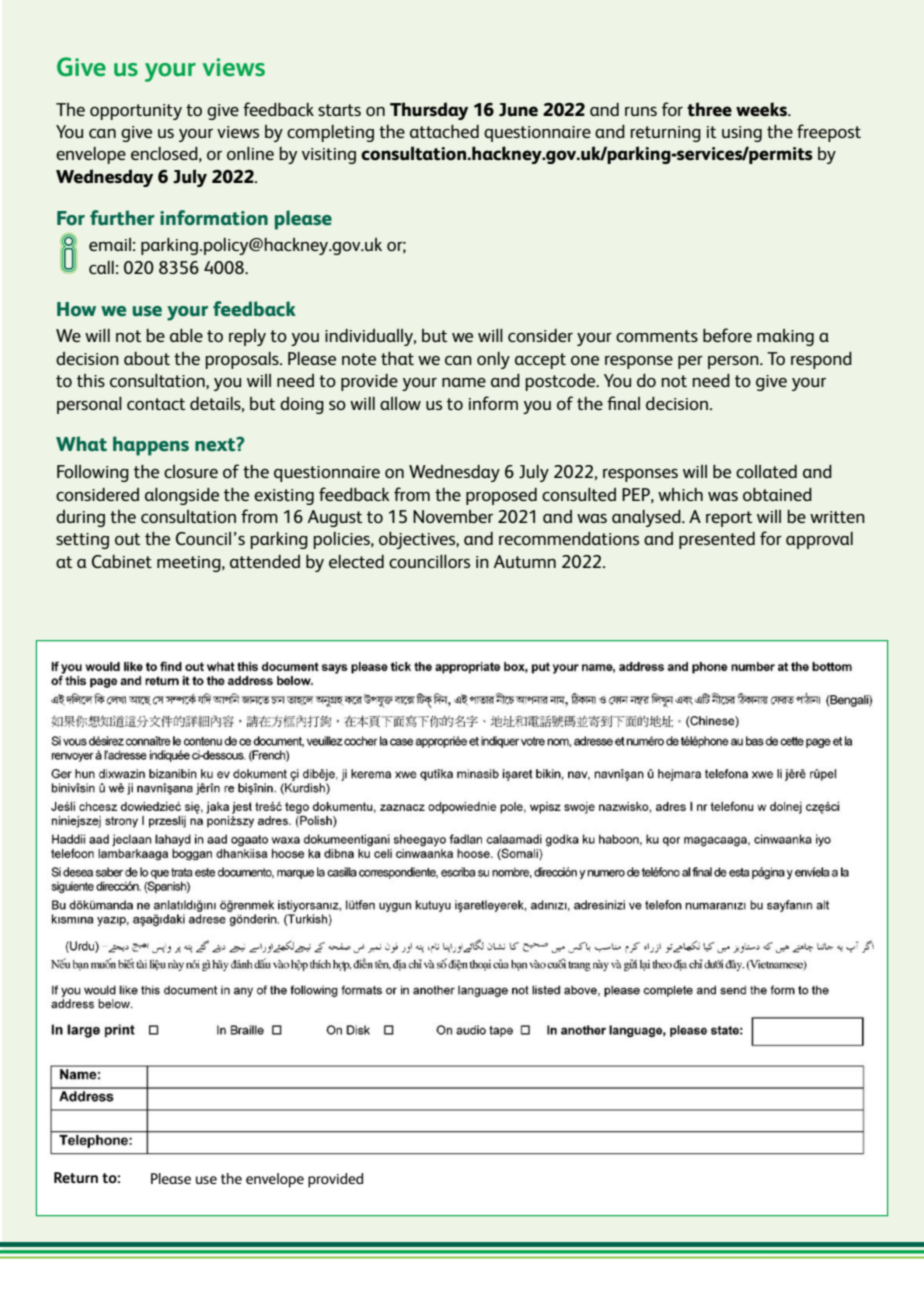  What do you see at coordinates (444, 131) in the document?
I see `attached` at bounding box center [444, 131].
